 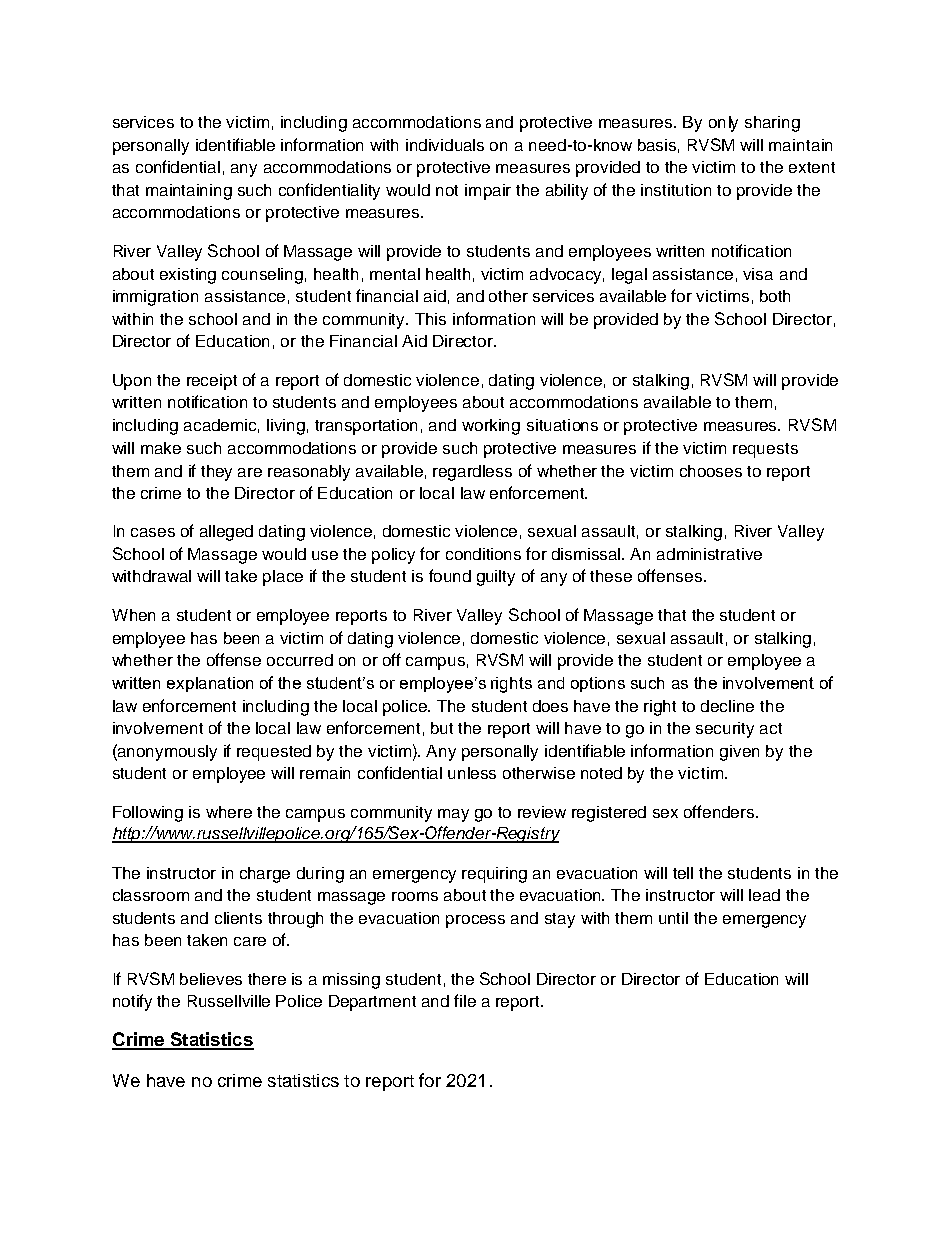 I want to click on academic, so click(x=221, y=426).
